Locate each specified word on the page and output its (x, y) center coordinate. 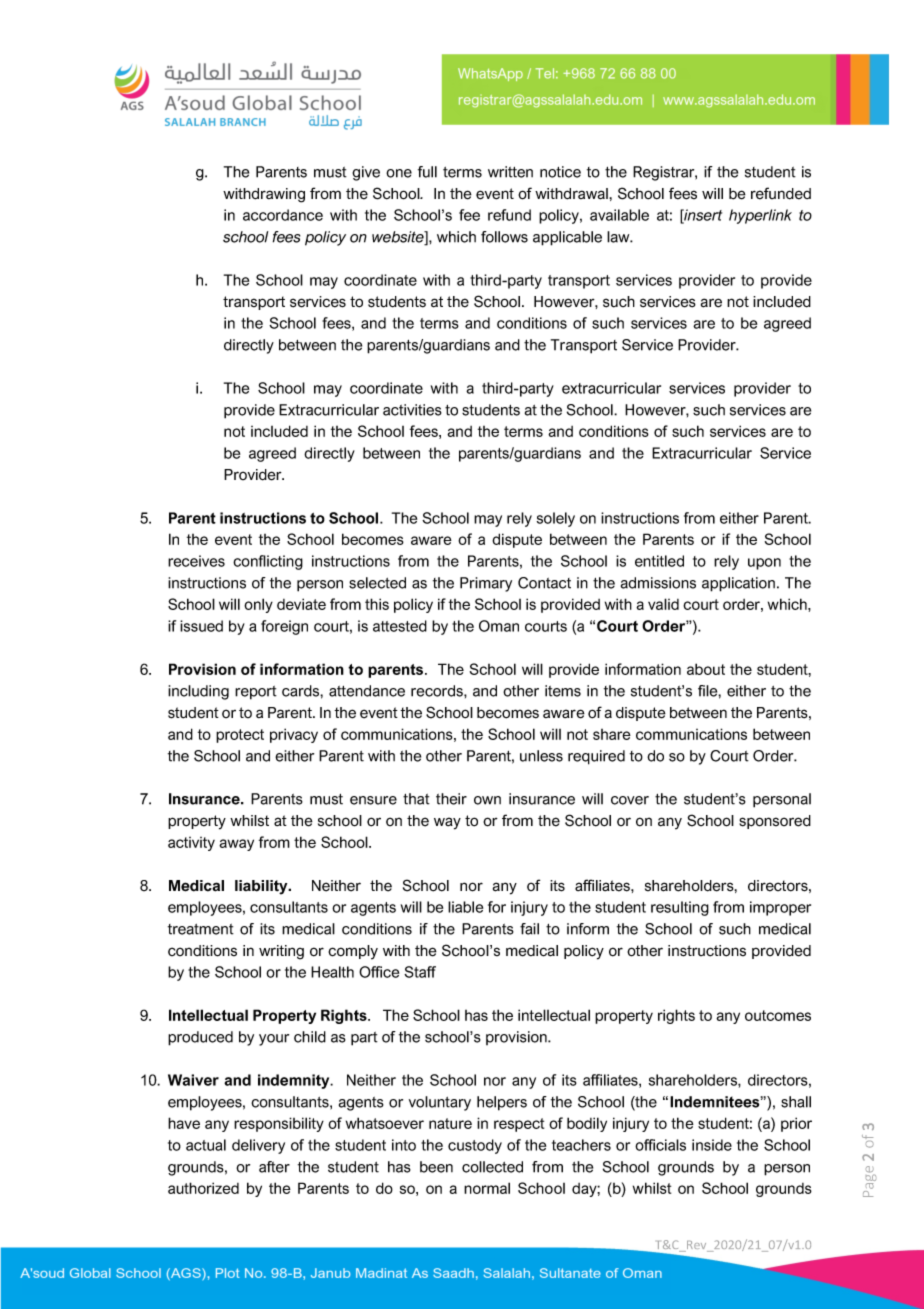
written (510, 172)
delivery (258, 1146)
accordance (283, 215)
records (438, 691)
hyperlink (760, 216)
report (256, 693)
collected (492, 1167)
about (706, 669)
